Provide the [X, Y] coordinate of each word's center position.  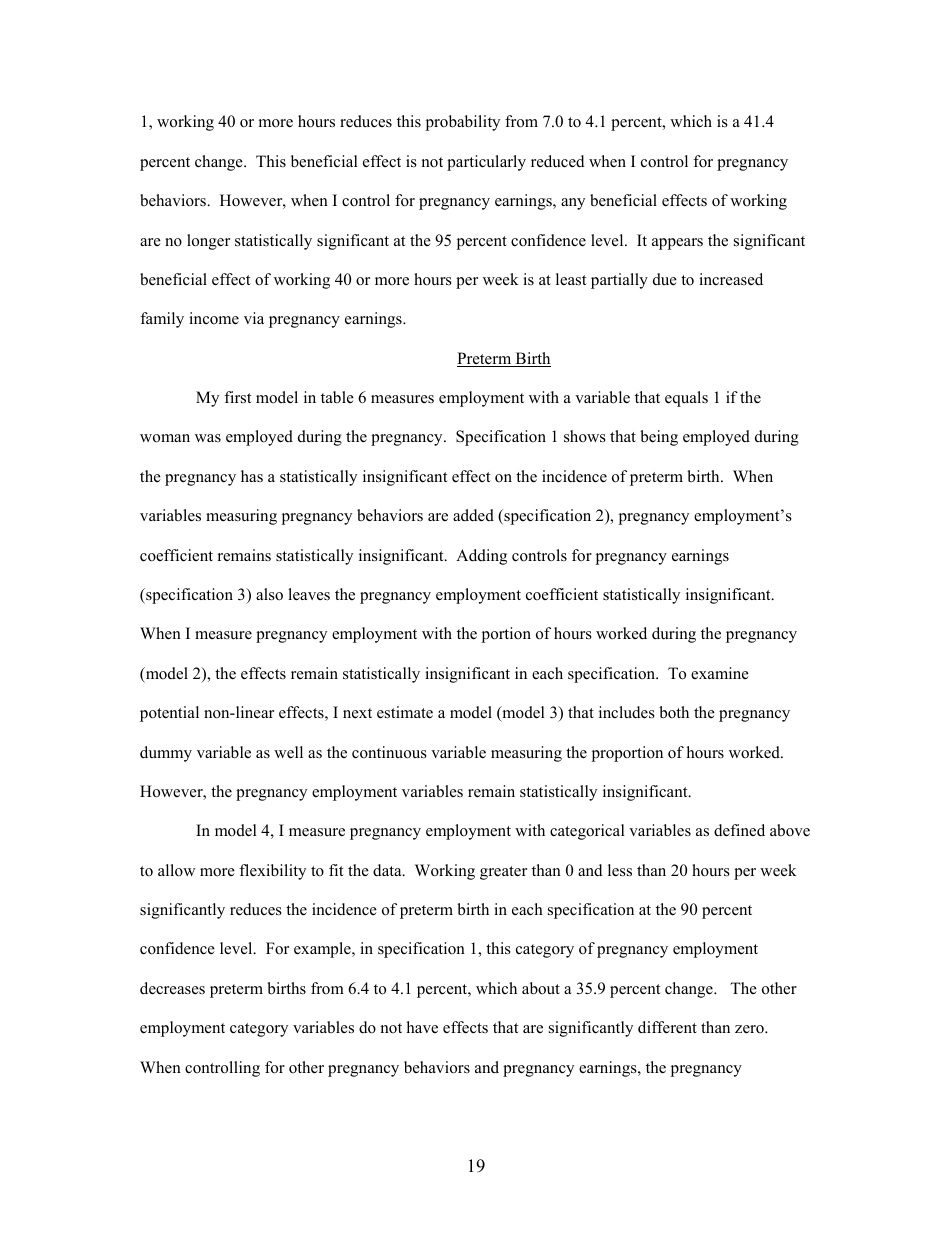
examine [720, 673]
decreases [172, 988]
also [269, 594]
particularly [486, 163]
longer [208, 242]
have [422, 1027]
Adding [481, 557]
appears [677, 244]
